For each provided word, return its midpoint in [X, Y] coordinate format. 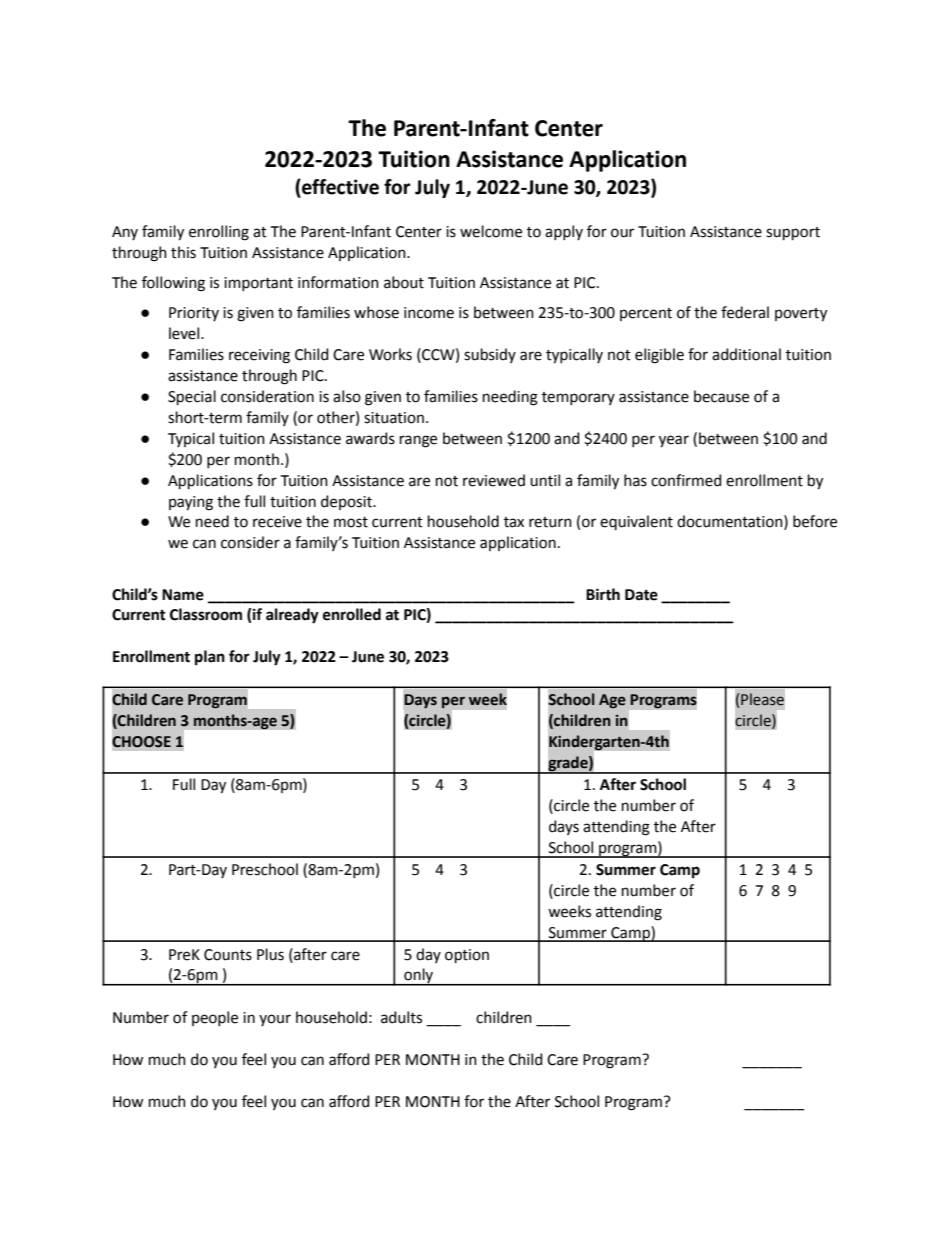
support [793, 233]
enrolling [219, 233]
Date [641, 595]
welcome [491, 231]
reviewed [494, 480]
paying [191, 503]
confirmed [686, 480]
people [215, 1018]
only [419, 977]
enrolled [352, 614]
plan [210, 657]
